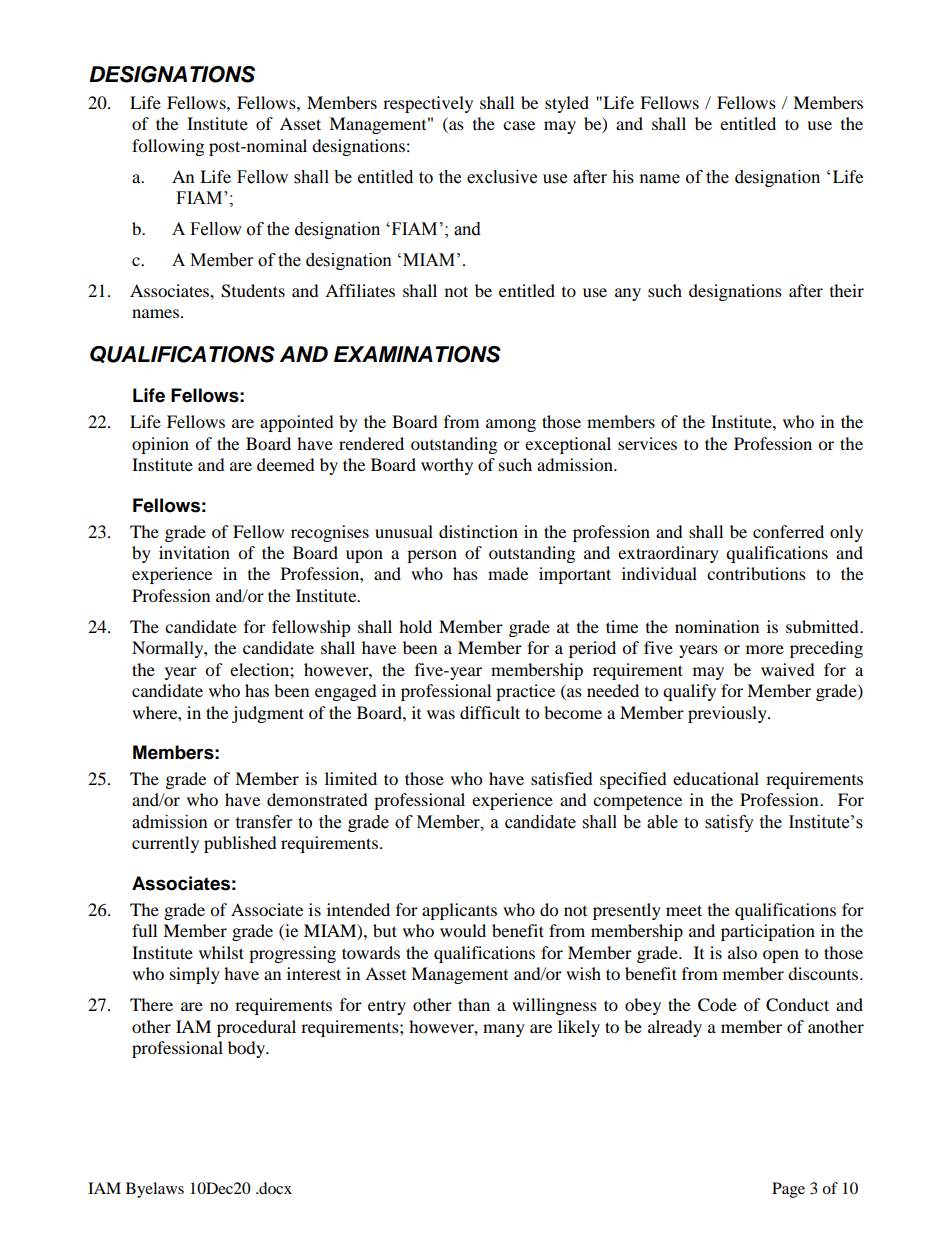 Image resolution: width=952 pixels, height=1233 pixels. What do you see at coordinates (623, 177) in the page?
I see `his` at bounding box center [623, 177].
